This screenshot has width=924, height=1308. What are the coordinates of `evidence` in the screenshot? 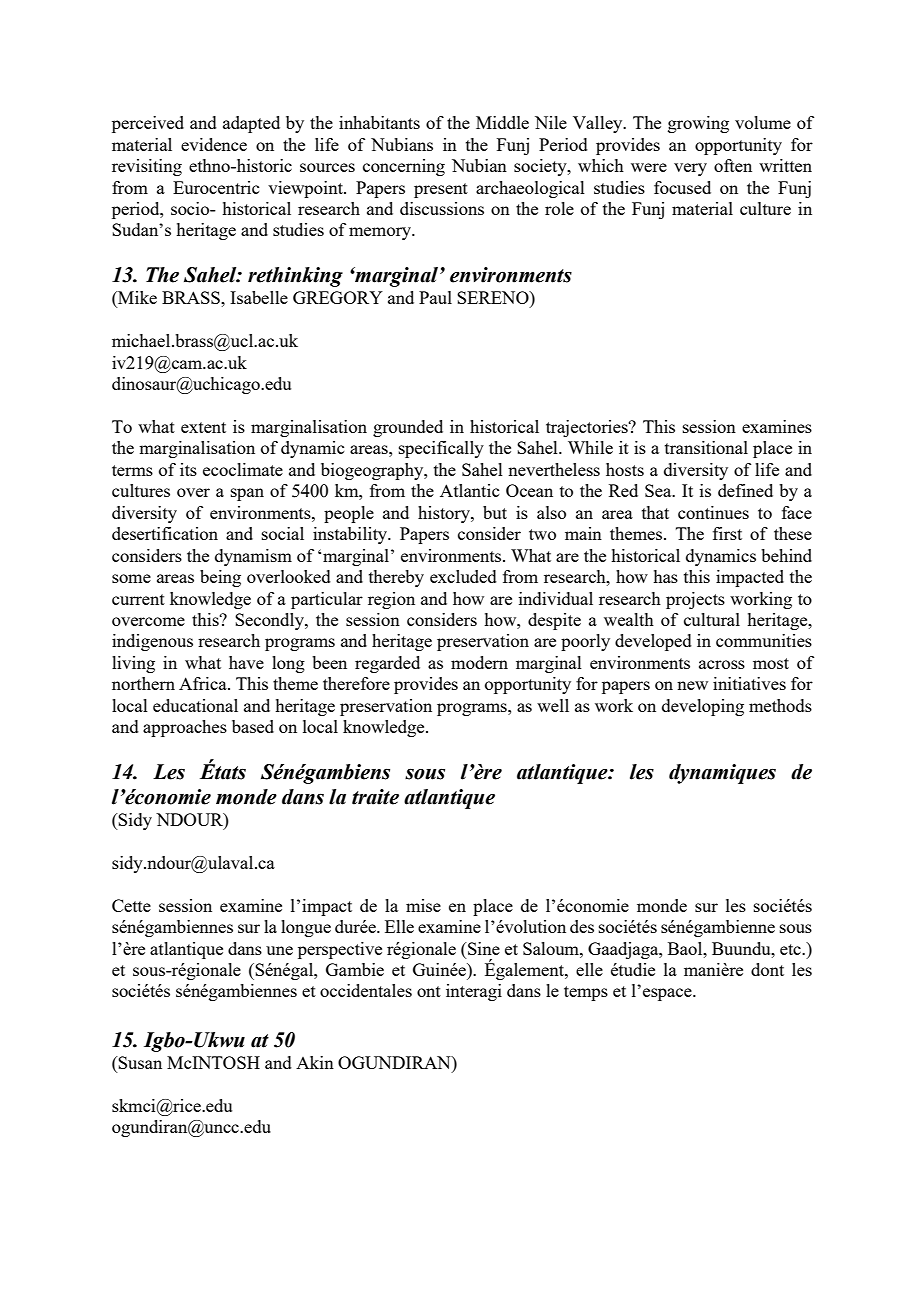 It's located at (214, 144).
